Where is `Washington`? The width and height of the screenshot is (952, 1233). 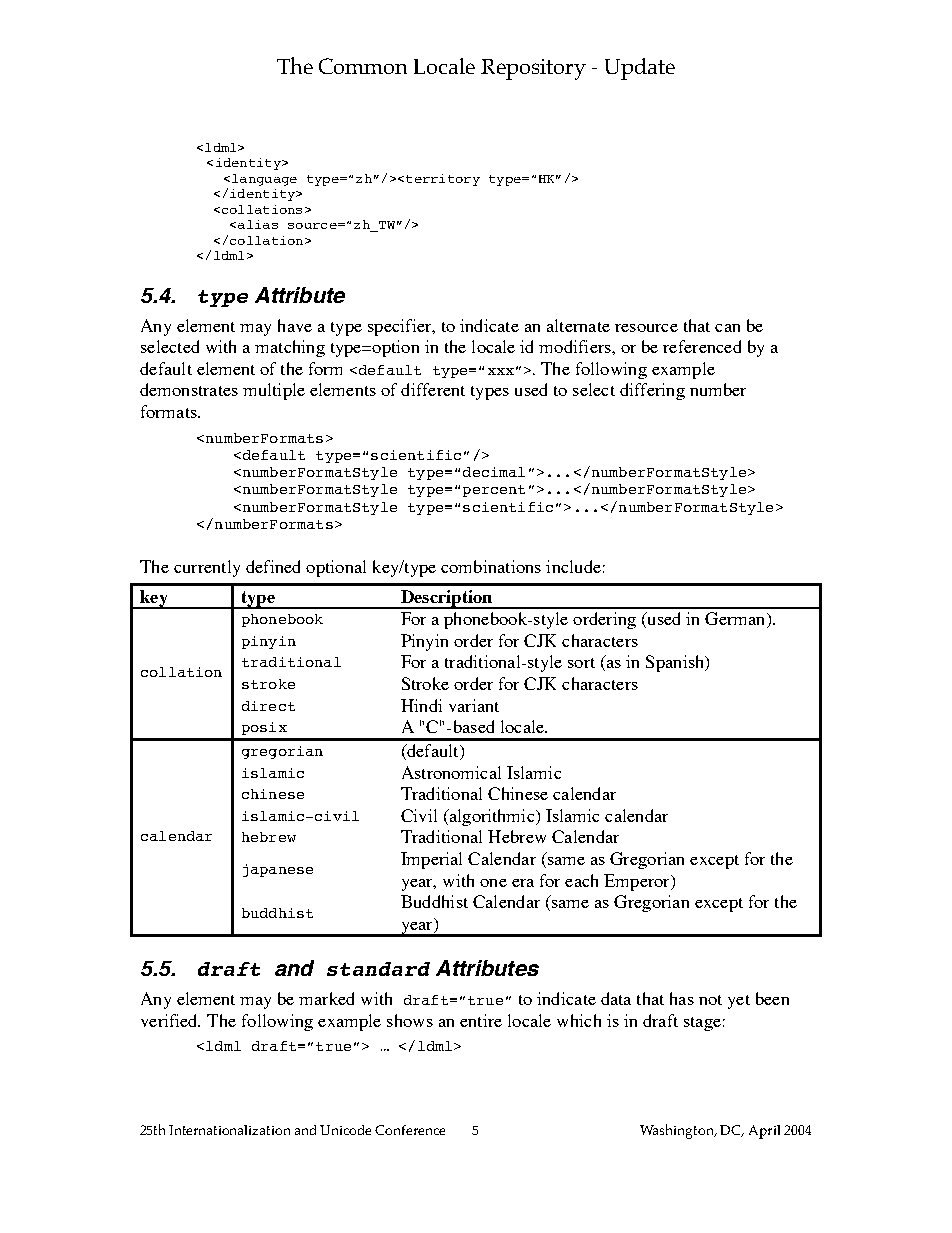
Washington is located at coordinates (678, 1131).
